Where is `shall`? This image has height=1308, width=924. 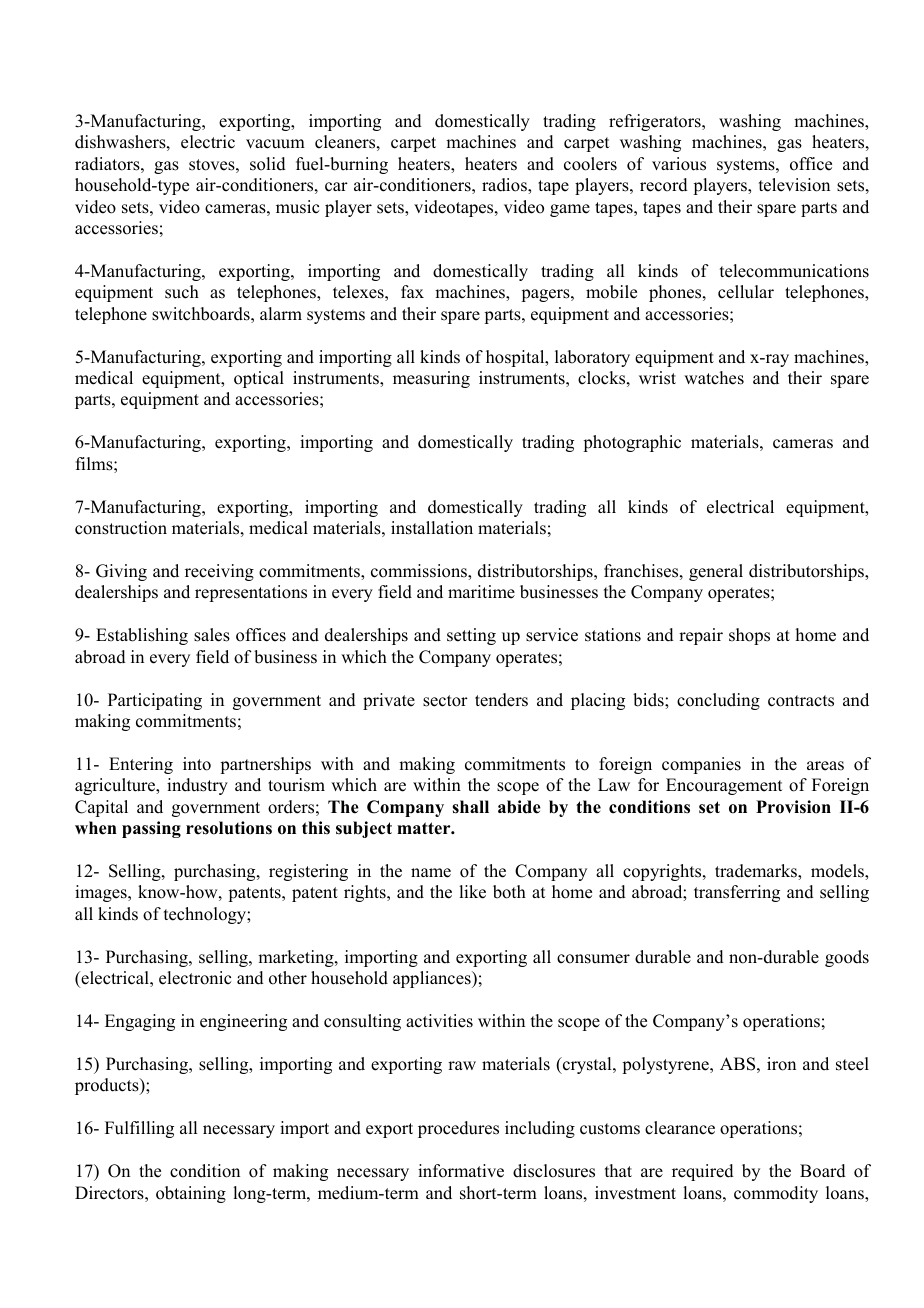 shall is located at coordinates (470, 807).
